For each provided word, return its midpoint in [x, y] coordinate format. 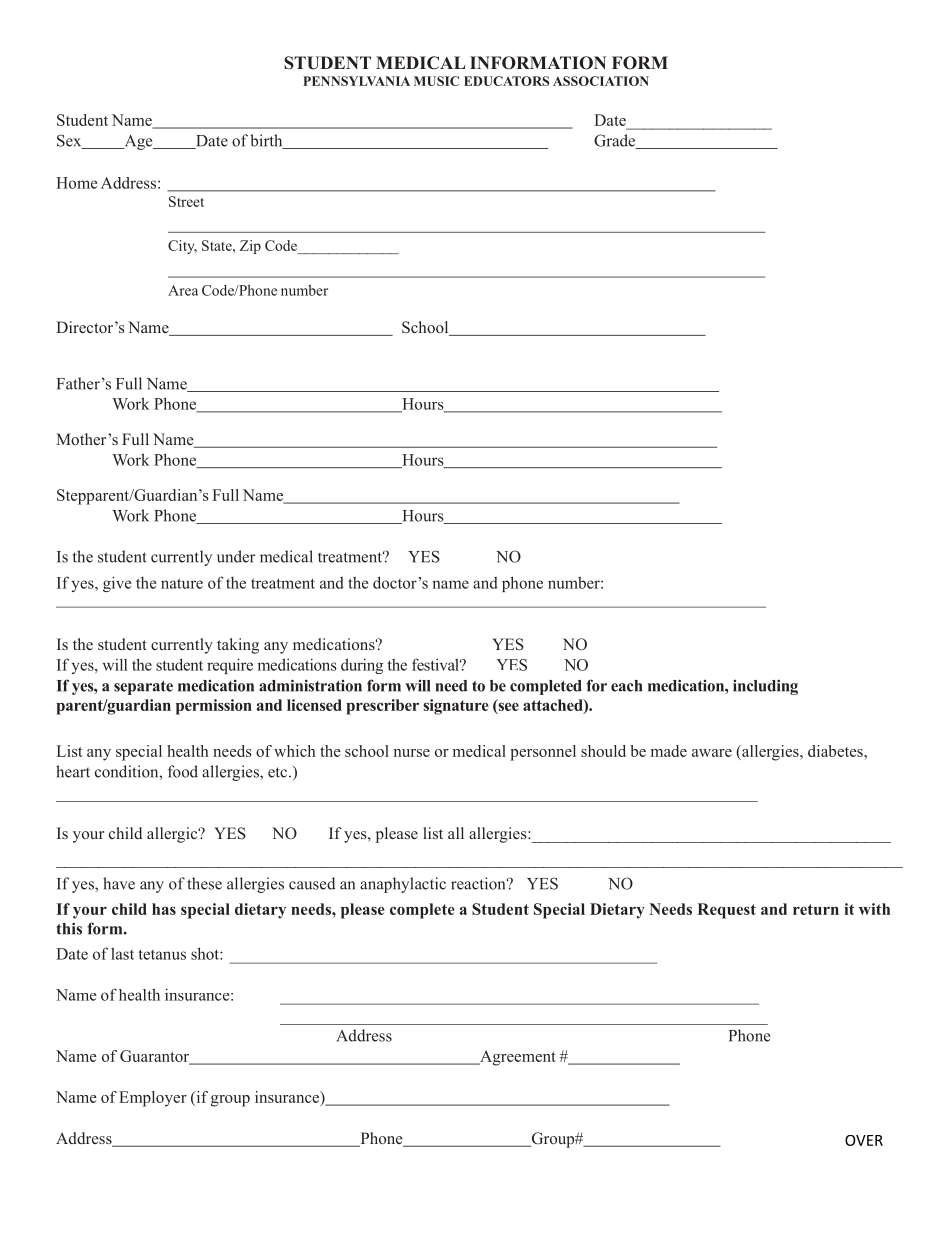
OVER [864, 1140]
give [117, 584]
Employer [153, 1099]
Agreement [517, 1058]
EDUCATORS [506, 81]
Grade [616, 141]
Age [138, 142]
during [362, 666]
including [765, 687]
